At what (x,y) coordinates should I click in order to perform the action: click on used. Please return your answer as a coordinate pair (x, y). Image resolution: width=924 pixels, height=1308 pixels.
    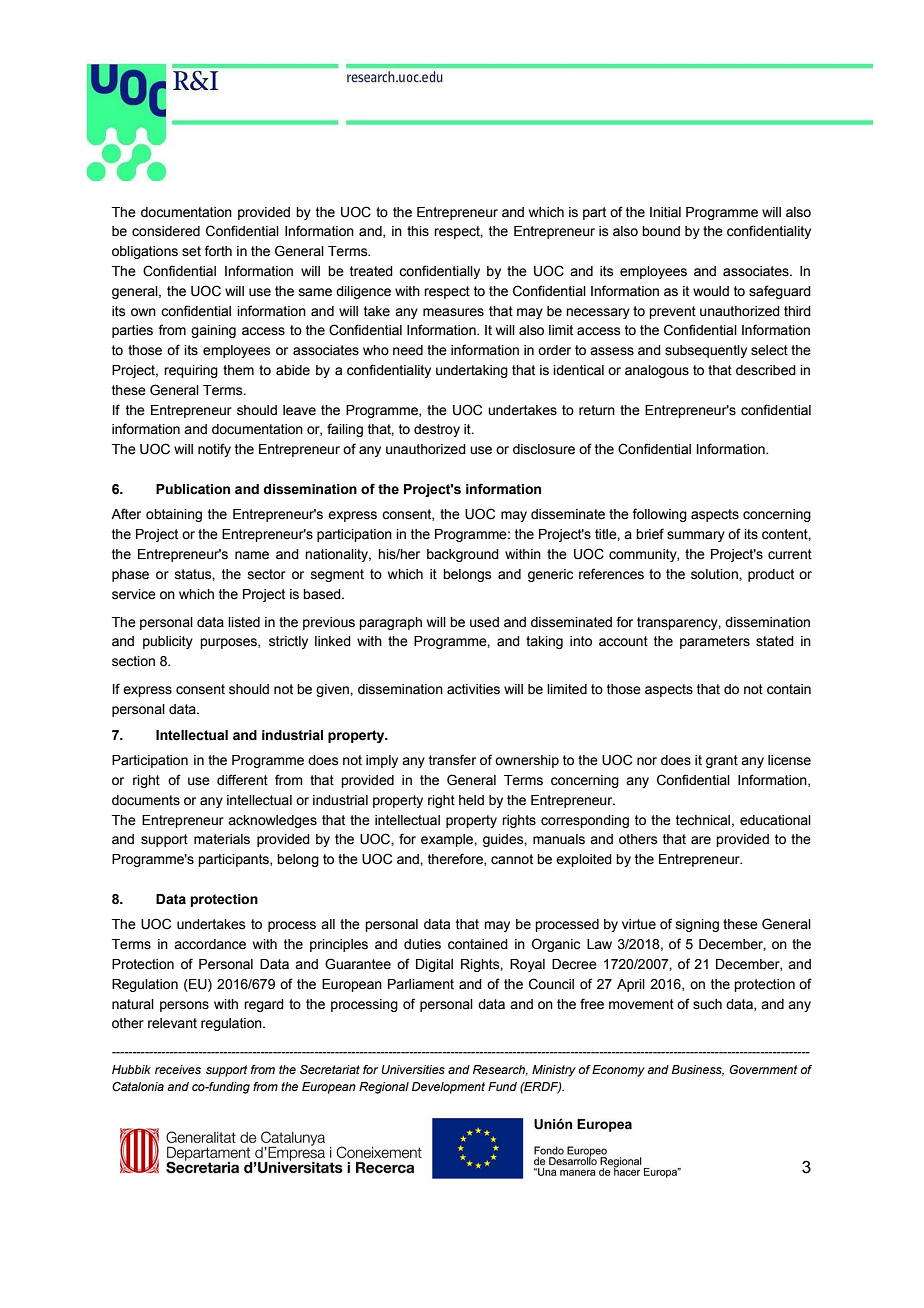
    Looking at the image, I should click on (484, 622).
